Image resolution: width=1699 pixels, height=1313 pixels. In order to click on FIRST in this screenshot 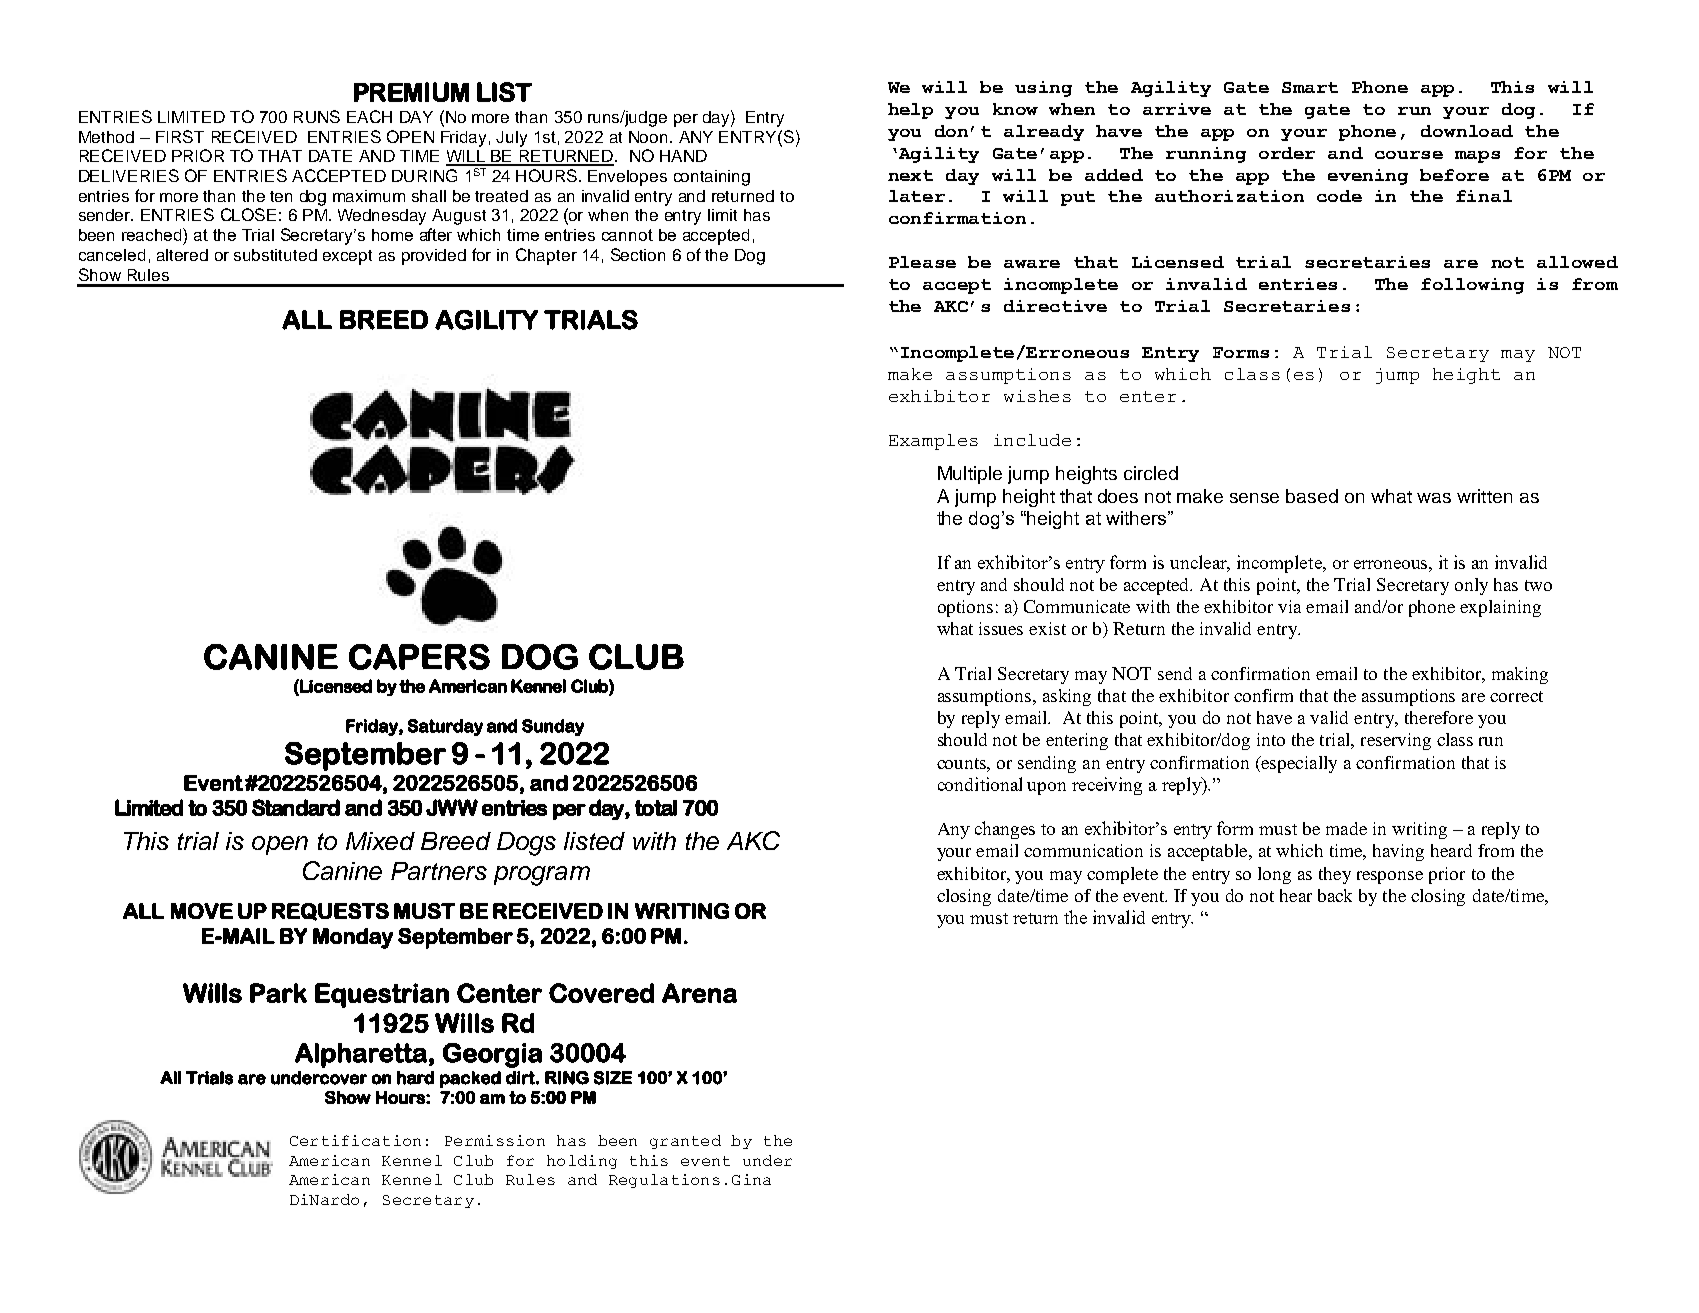, I will do `click(180, 136)`.
